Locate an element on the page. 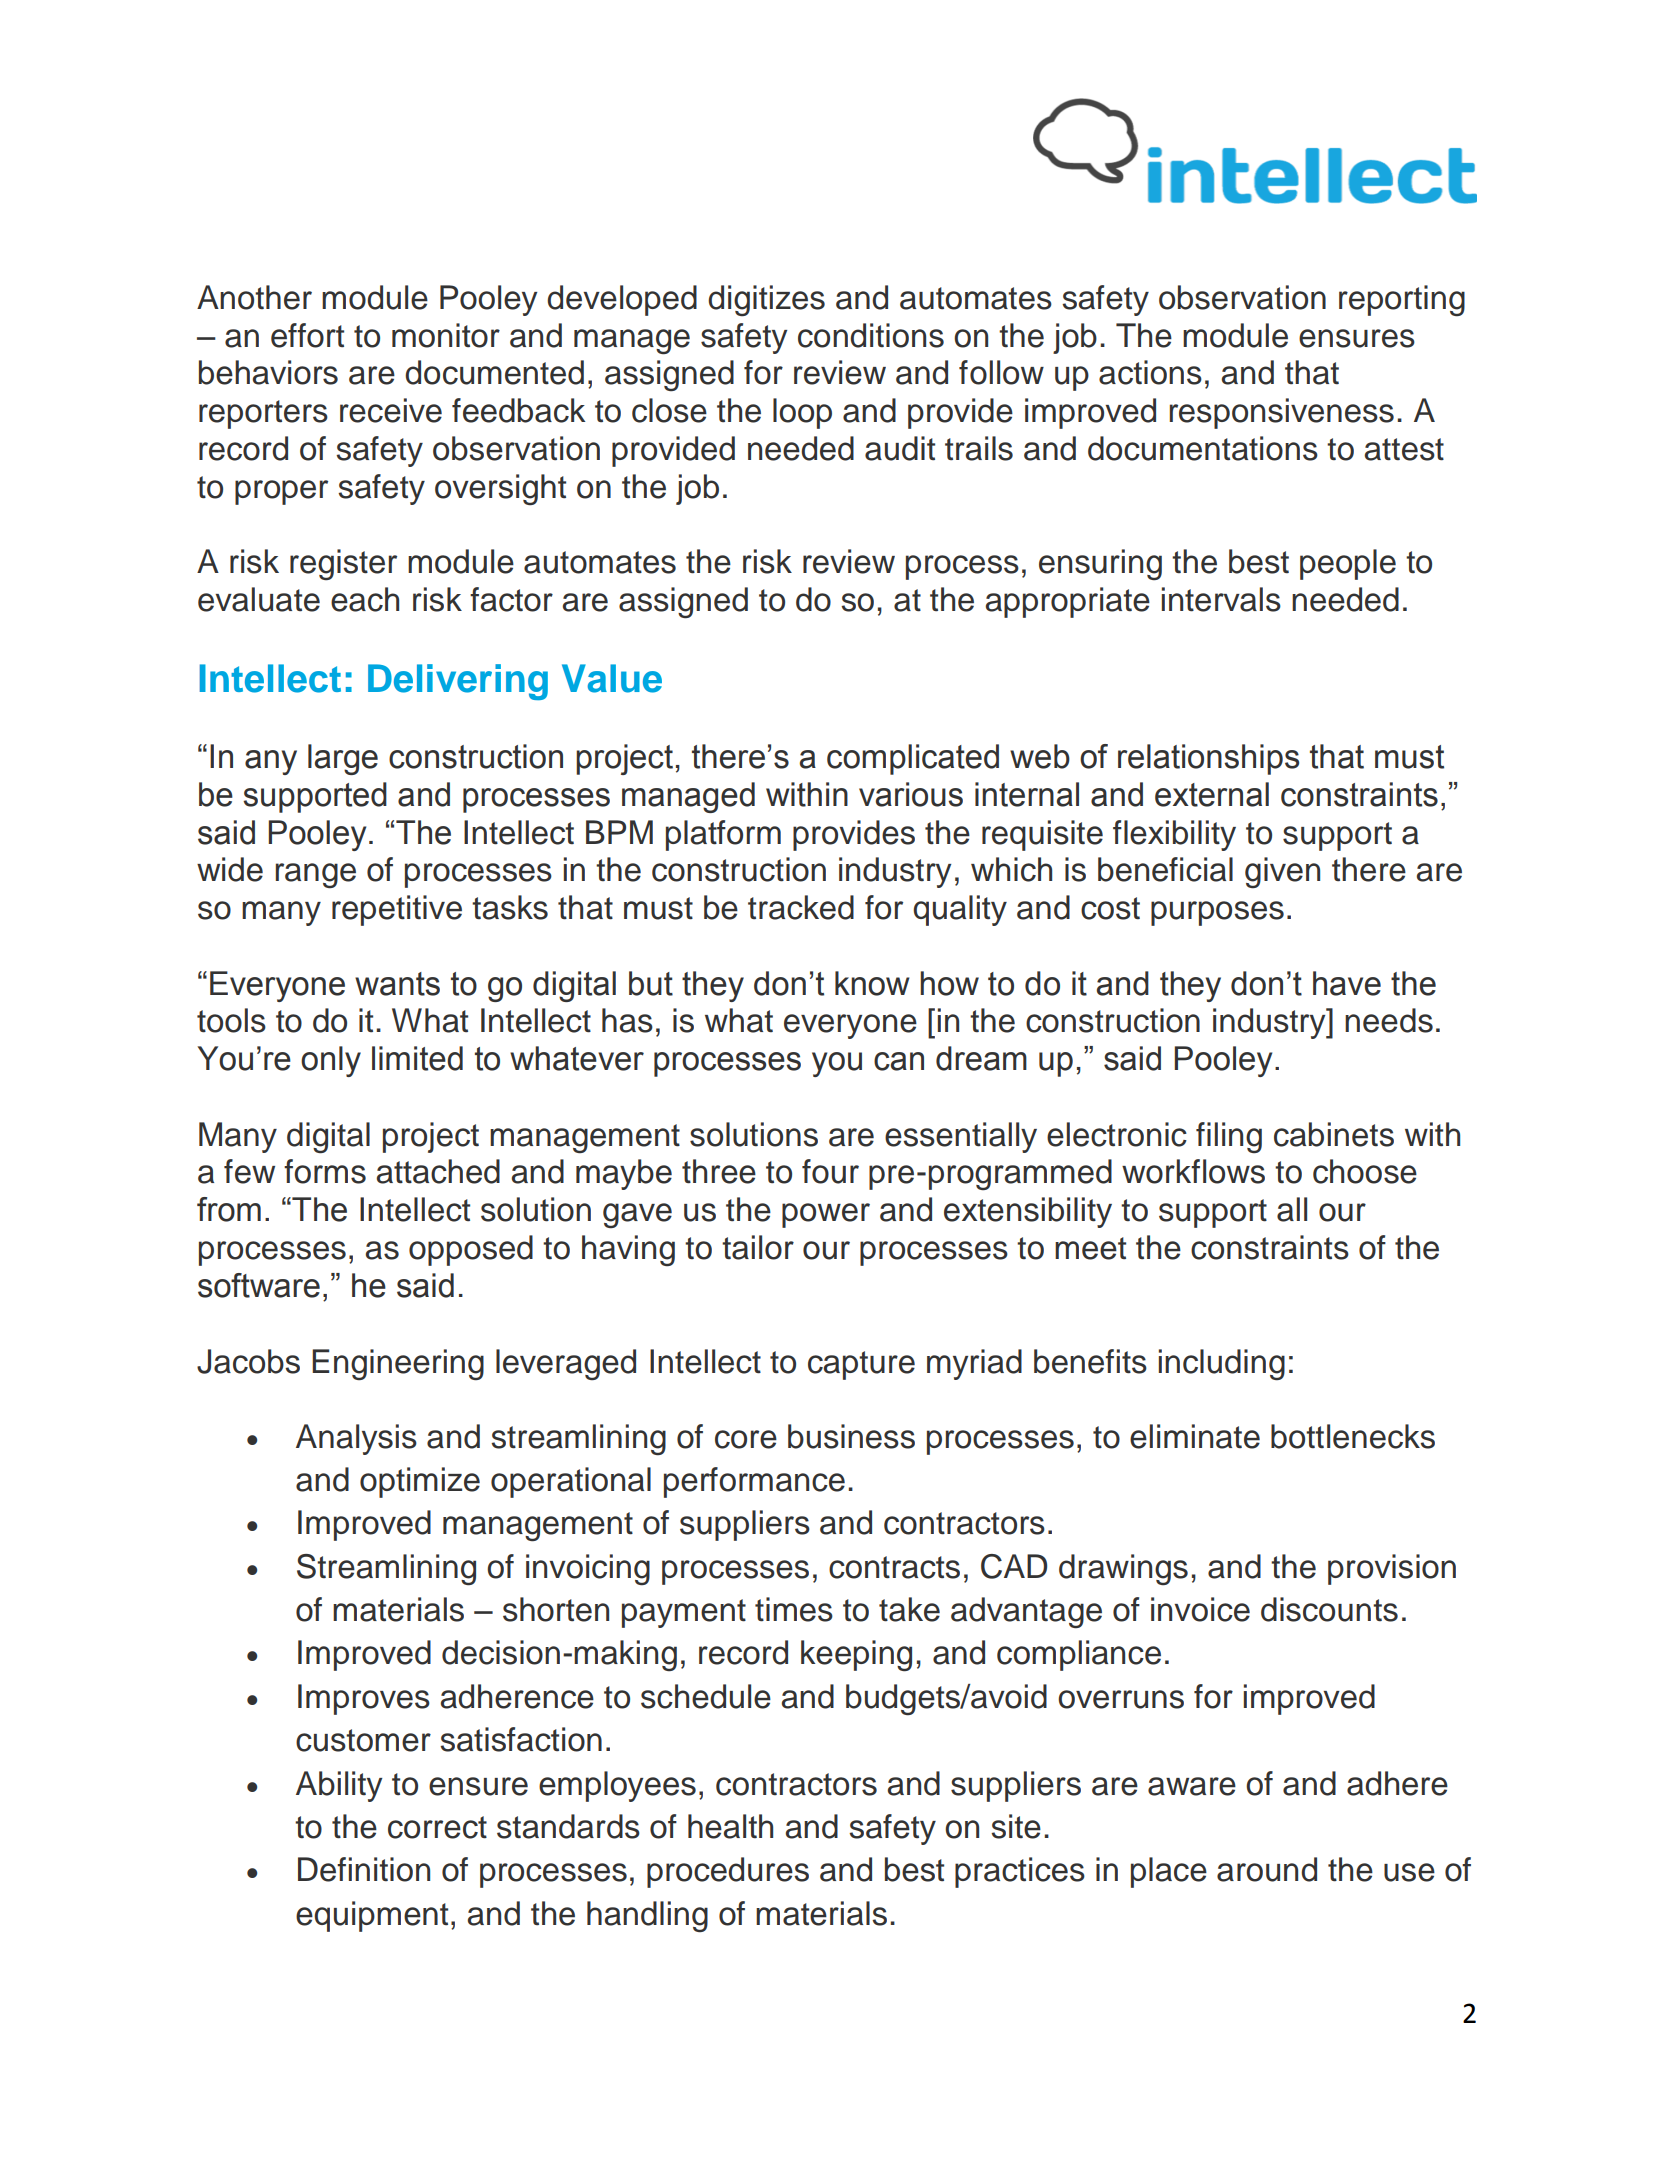 This image has height=2166, width=1674. Definition is located at coordinates (364, 1869).
